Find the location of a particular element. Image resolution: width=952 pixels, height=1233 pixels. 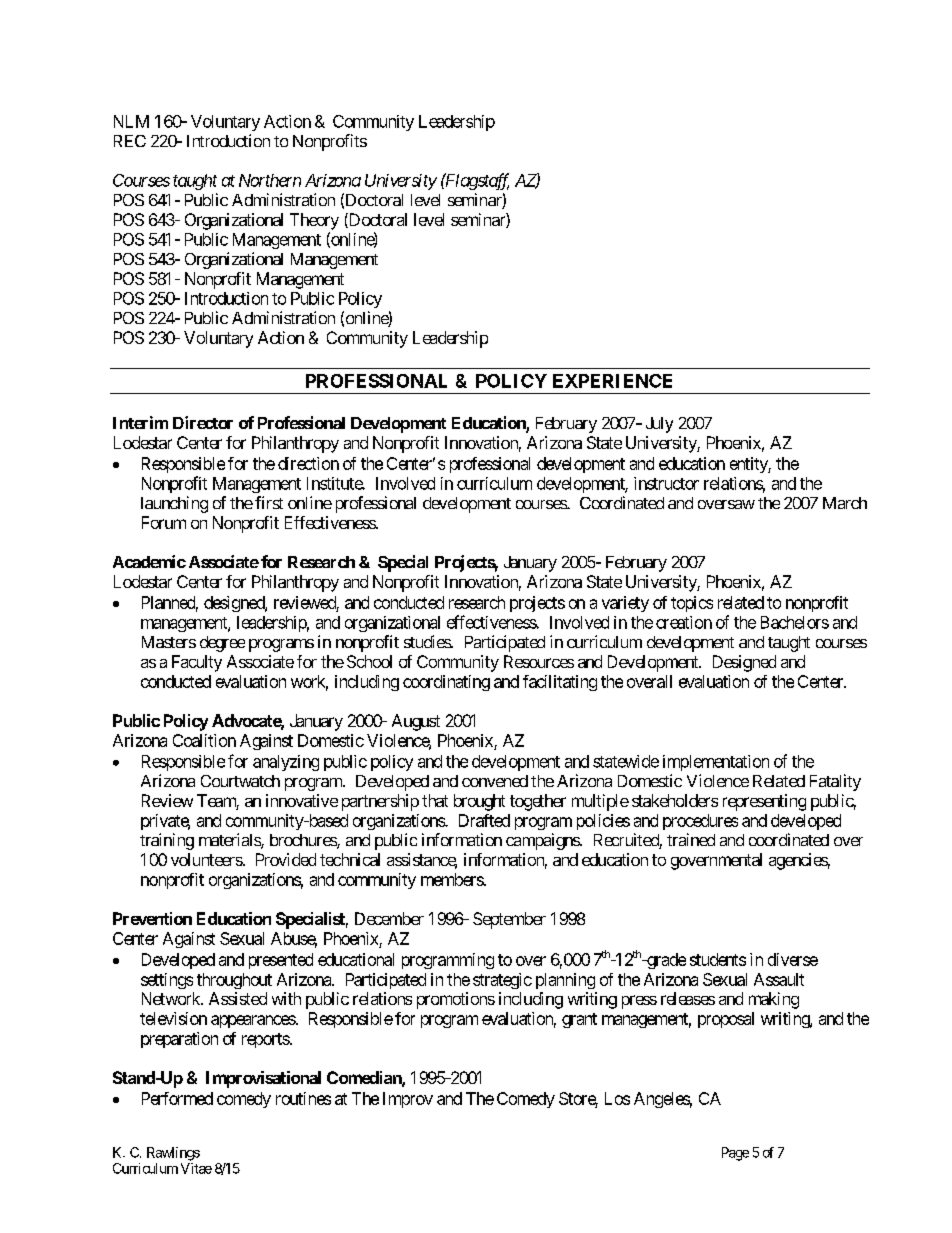

EXPERIENCE is located at coordinates (612, 381).
